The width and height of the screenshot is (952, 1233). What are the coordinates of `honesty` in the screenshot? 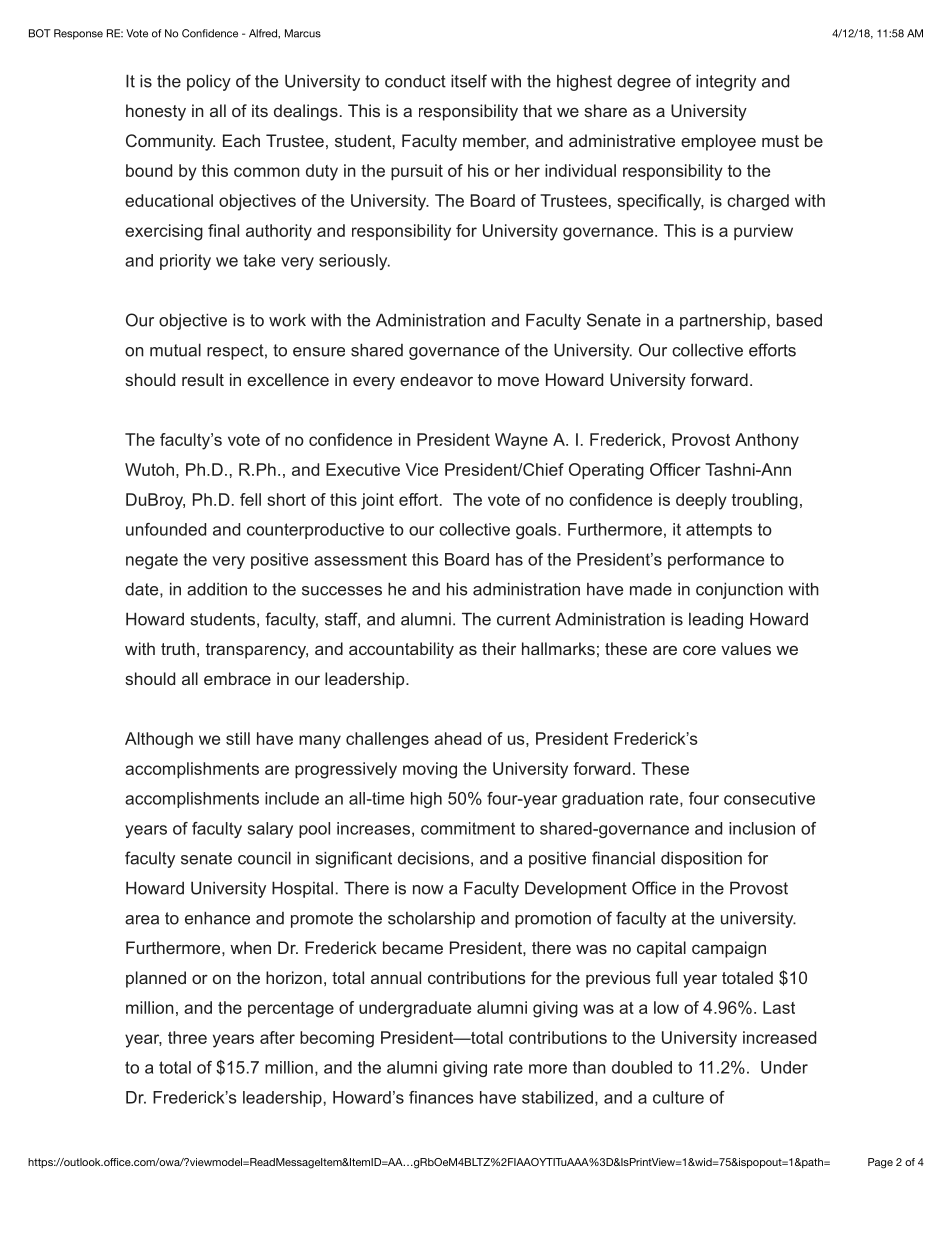 It's located at (156, 112).
